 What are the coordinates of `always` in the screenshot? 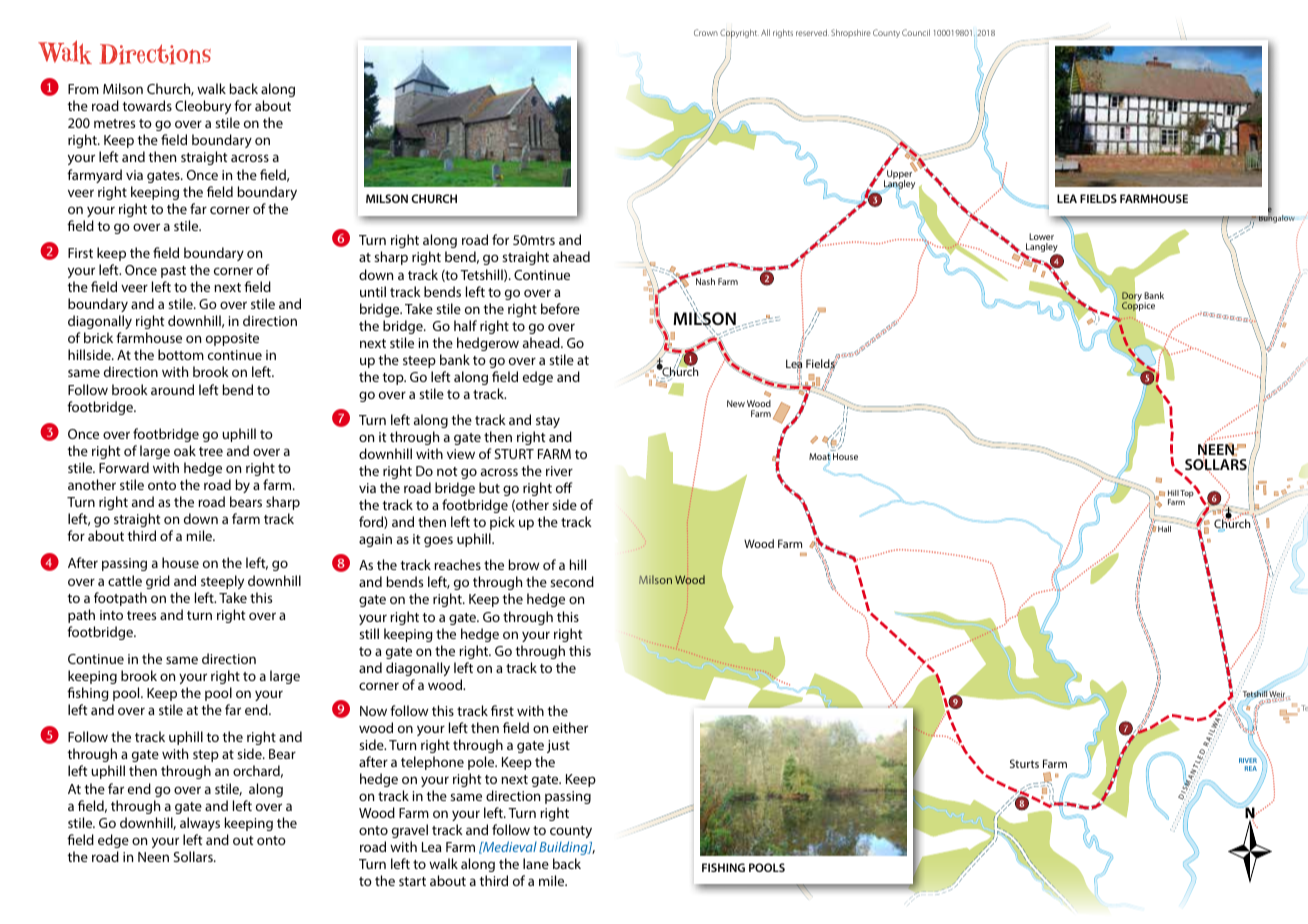 It's located at (200, 824).
